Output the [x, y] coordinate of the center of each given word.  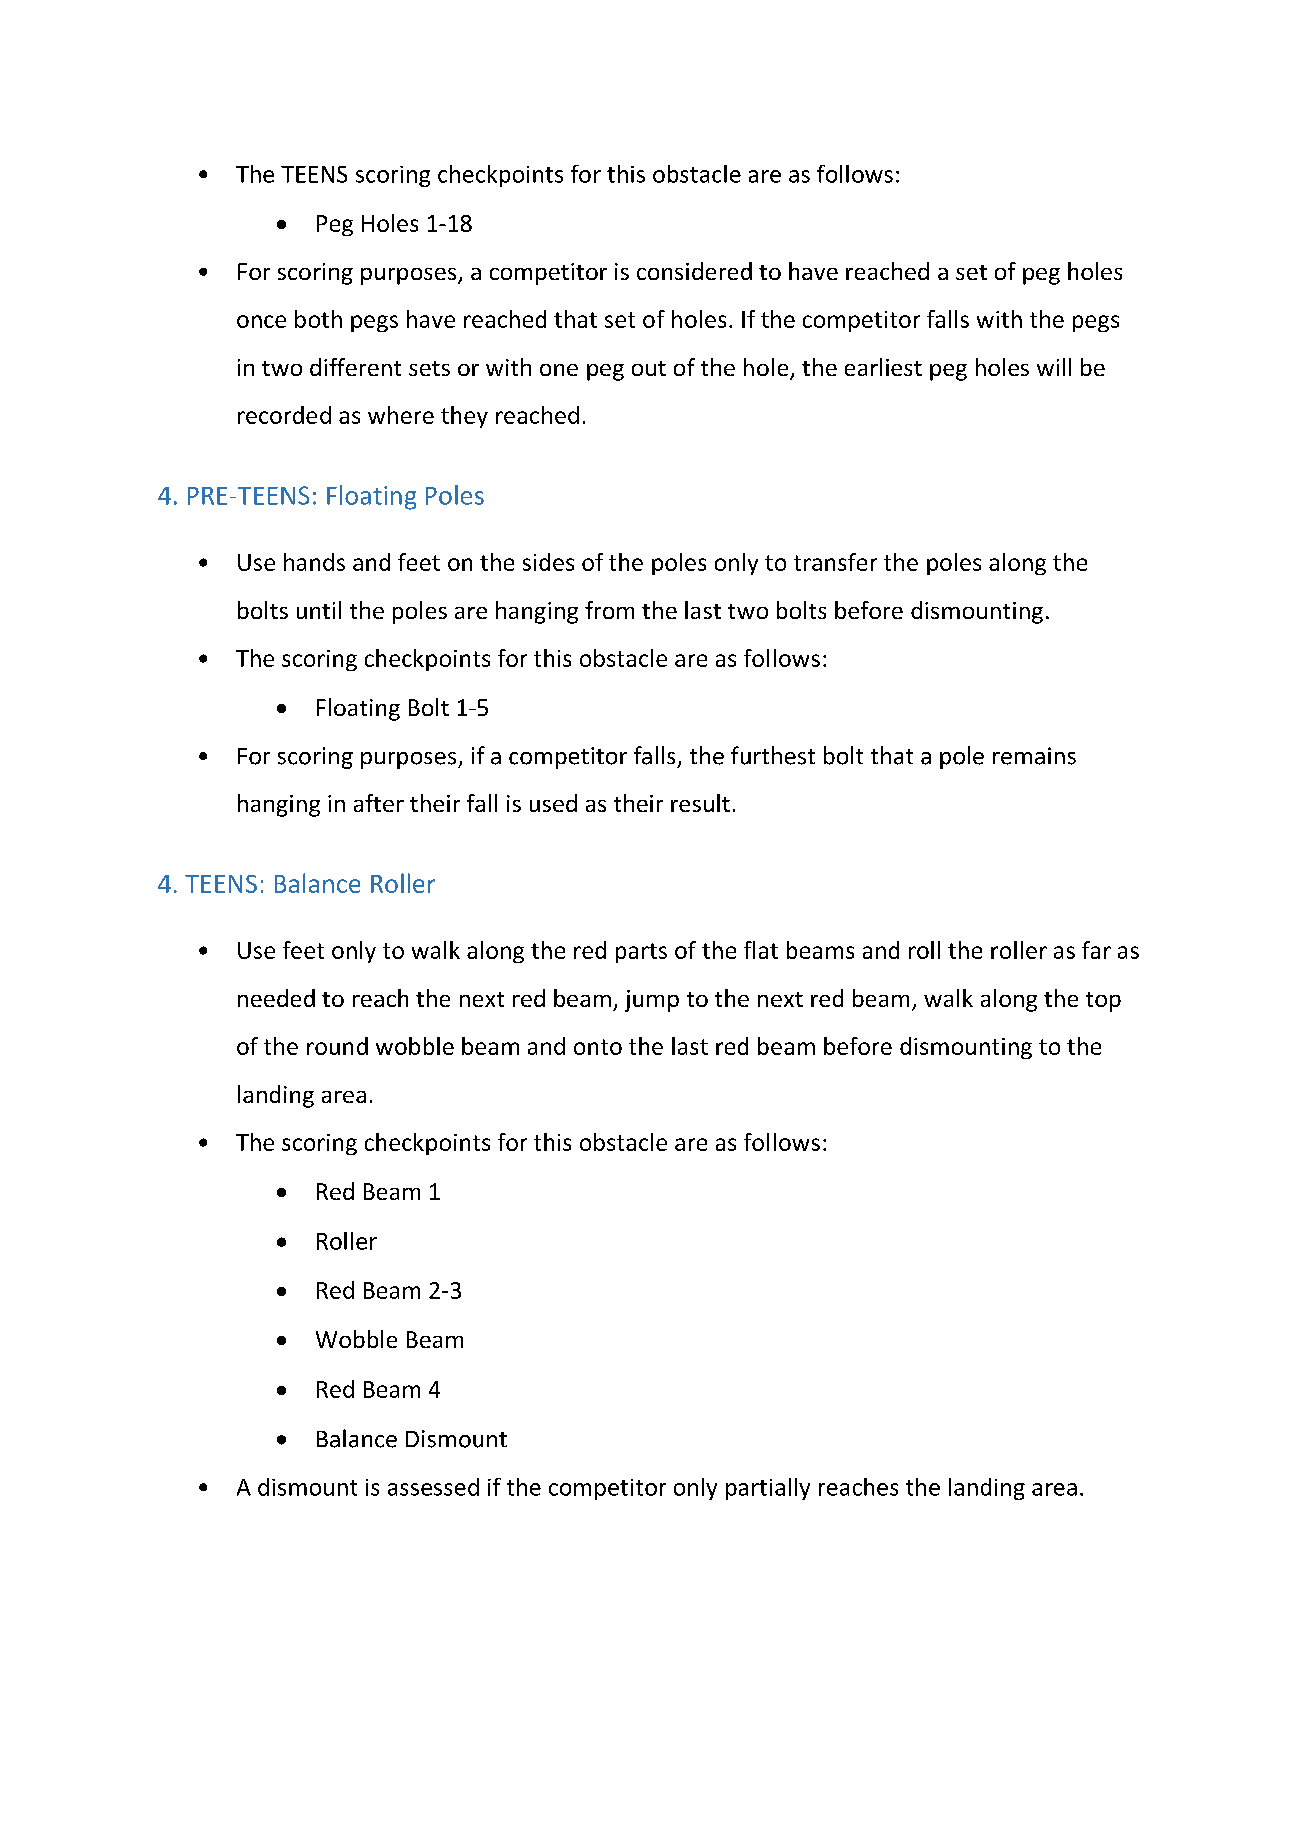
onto [598, 1047]
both [318, 319]
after [379, 803]
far [1096, 950]
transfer [835, 562]
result [700, 803]
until [319, 610]
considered [694, 271]
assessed [433, 1487]
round [337, 1046]
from [609, 610]
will [1054, 367]
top [1103, 1002]
